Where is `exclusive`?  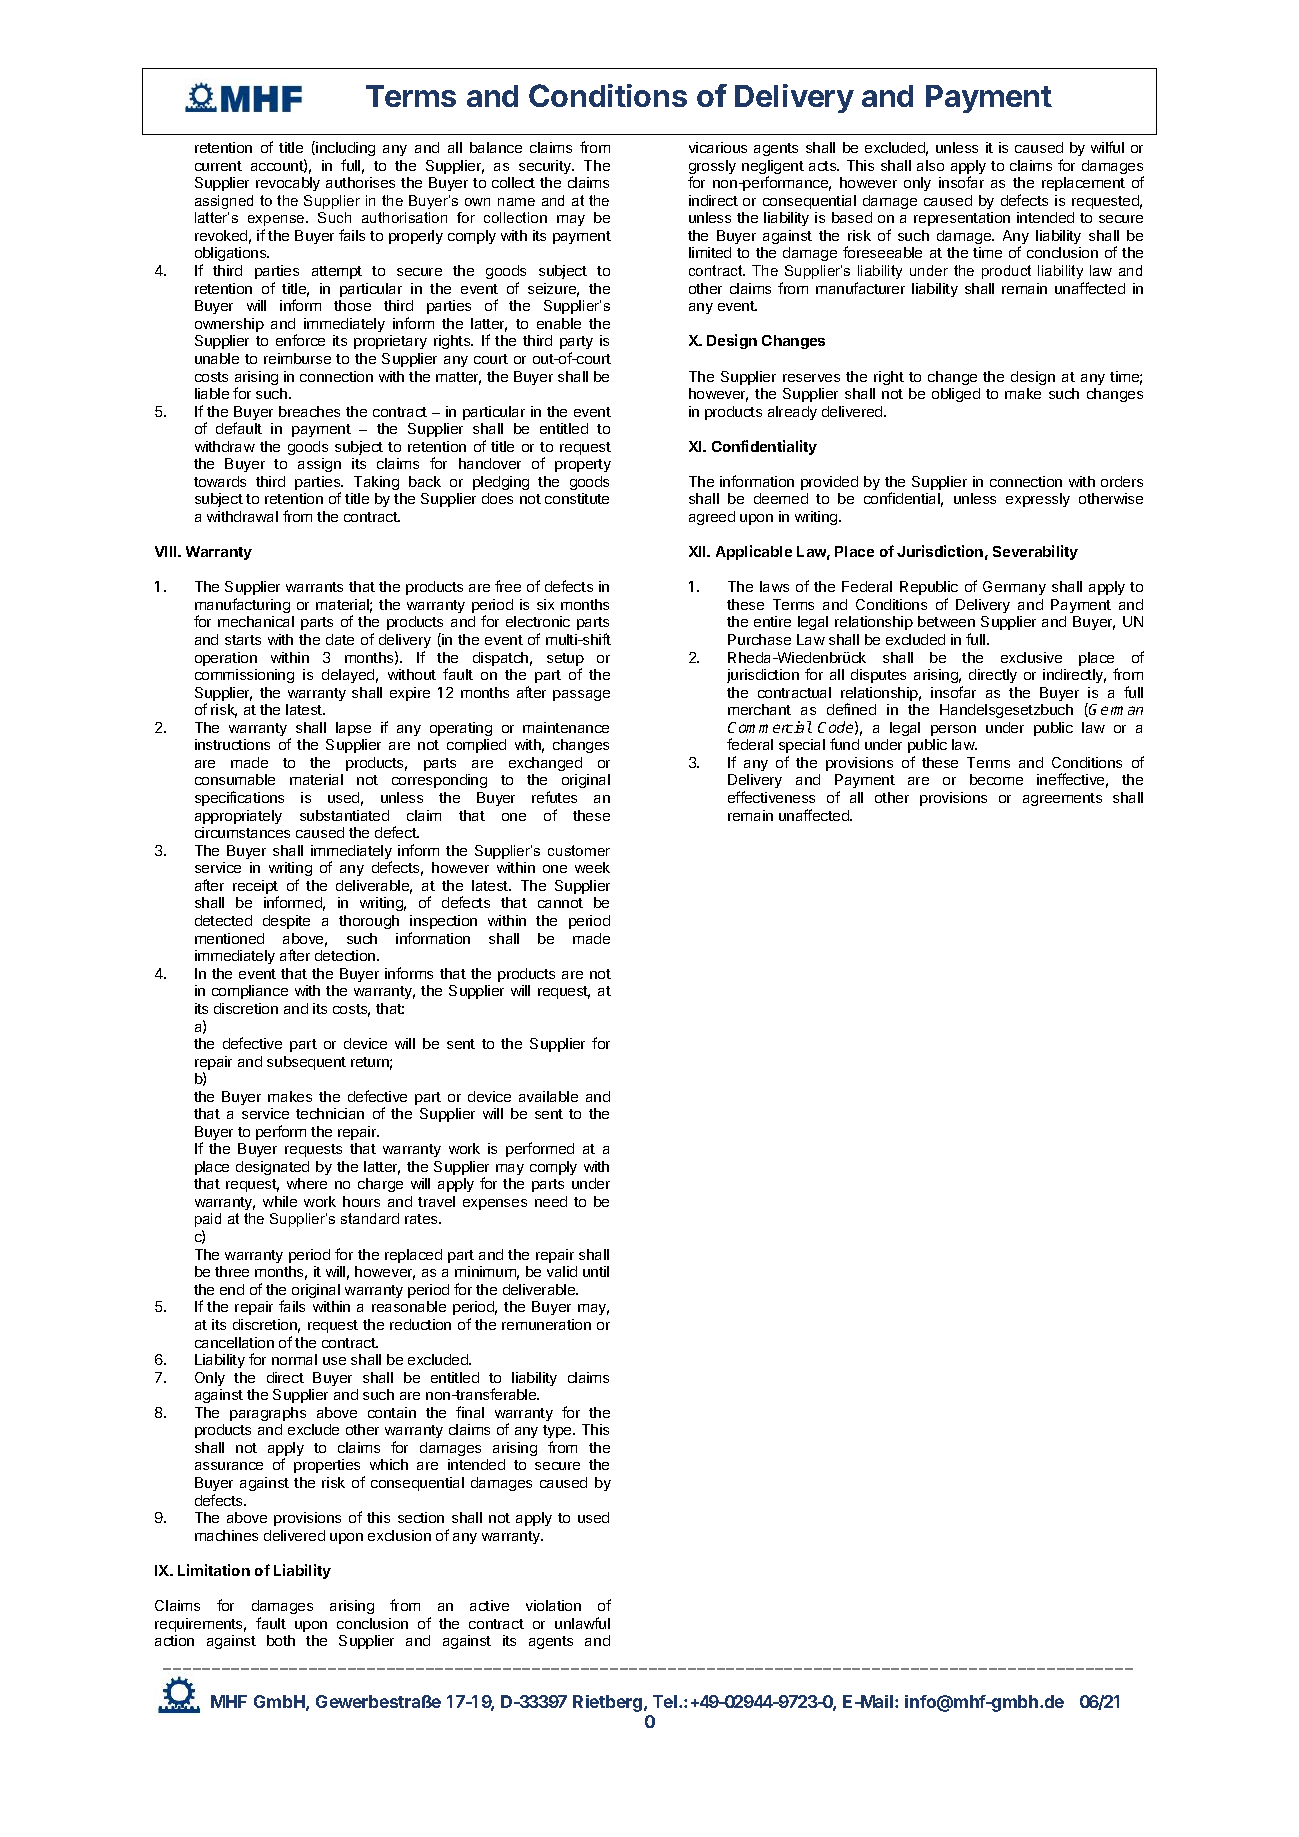
exclusive is located at coordinates (1031, 657).
